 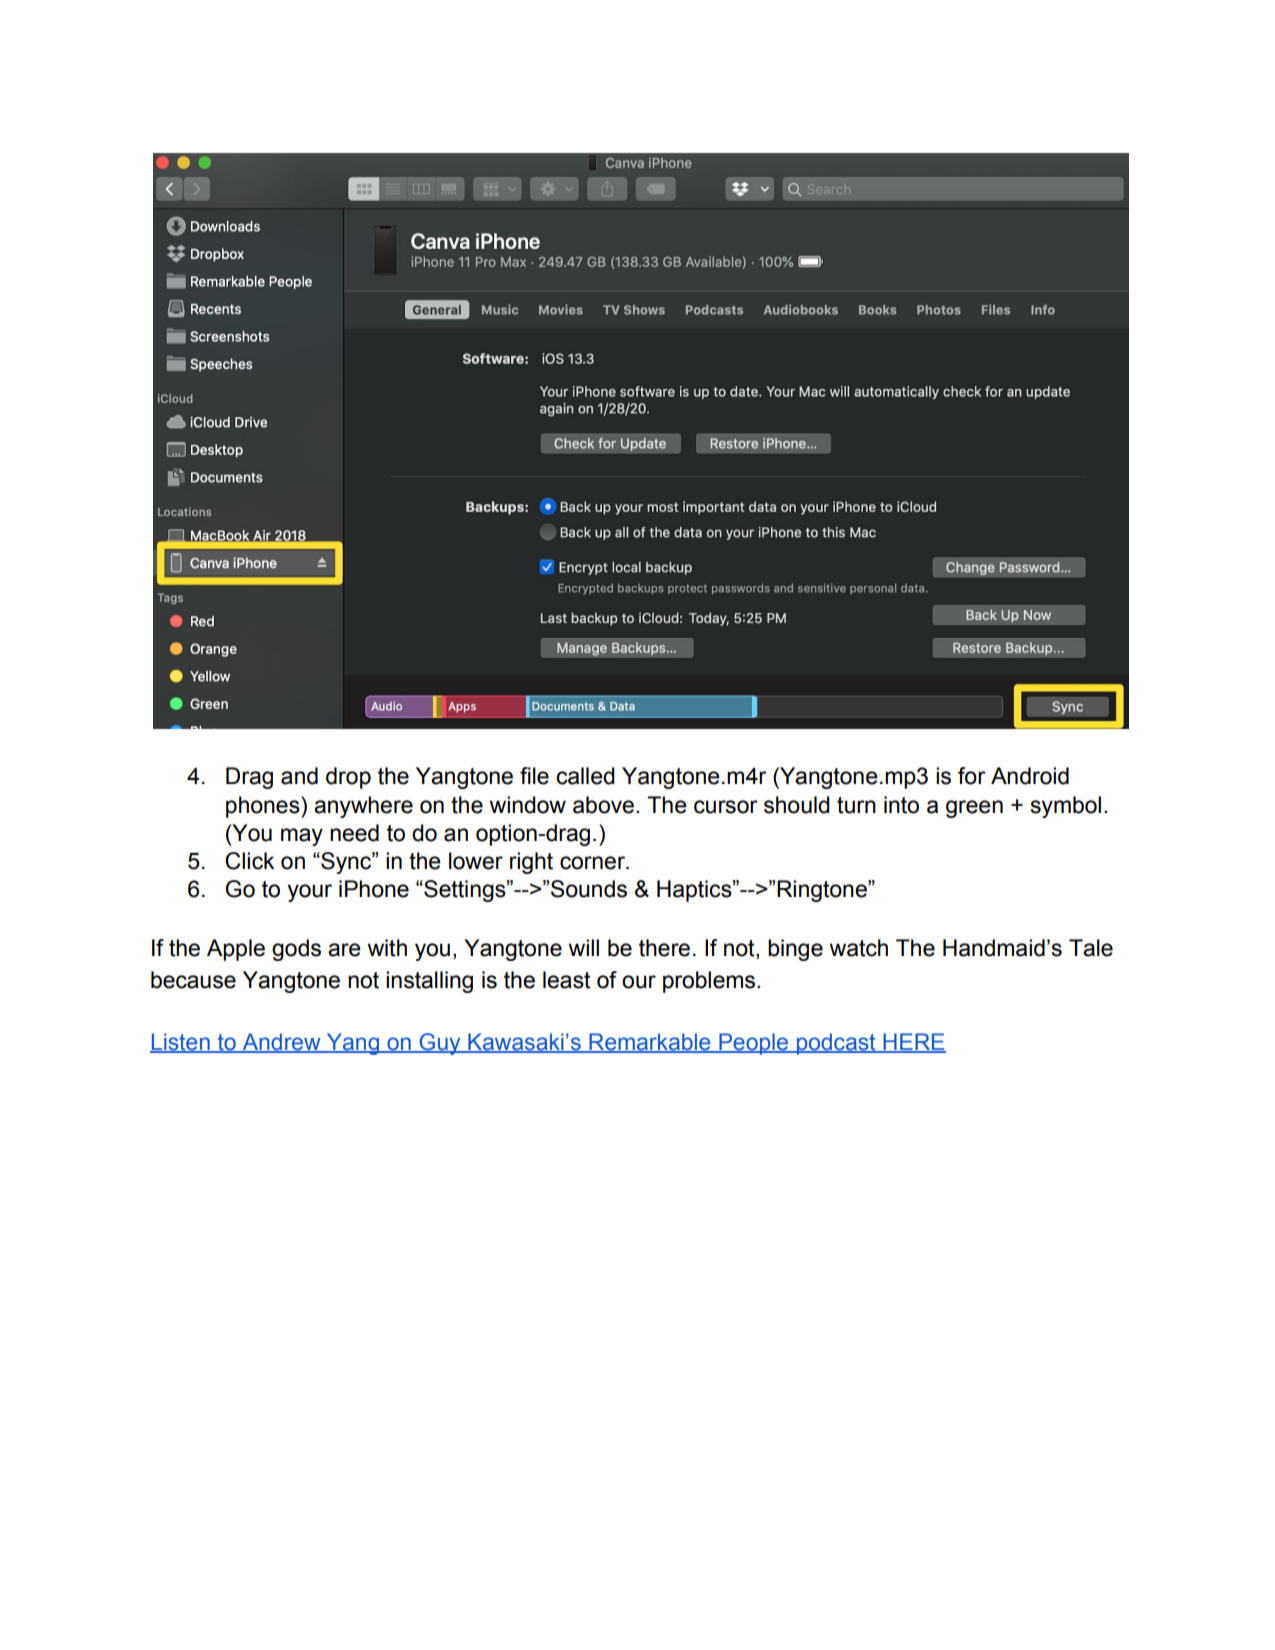 I want to click on least, so click(x=567, y=980).
